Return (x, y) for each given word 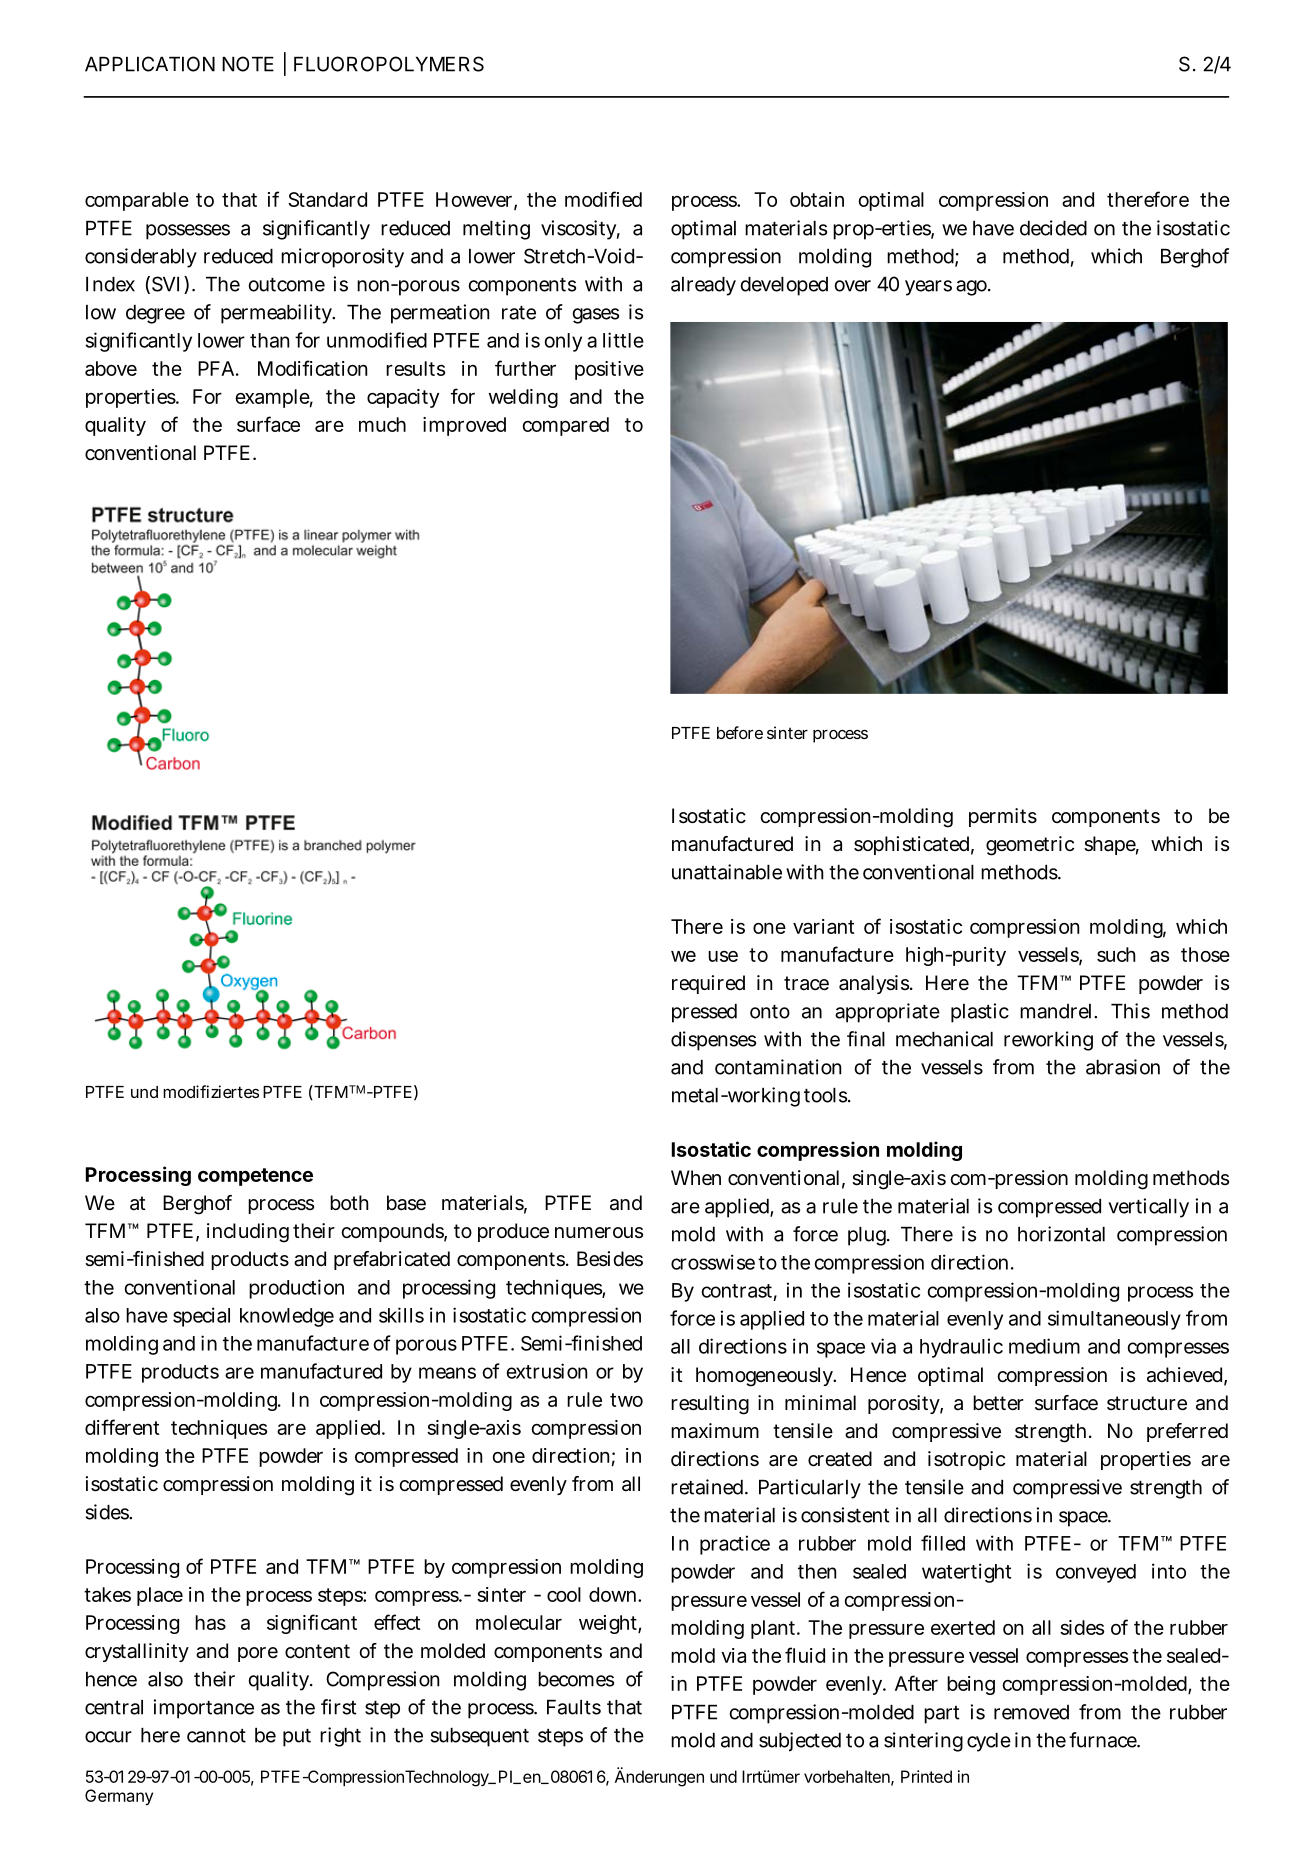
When (696, 1178)
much (382, 424)
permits (1003, 817)
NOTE (248, 64)
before (740, 732)
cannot (216, 1736)
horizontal (1061, 1234)
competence (255, 1177)
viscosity (580, 230)
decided (1053, 228)
